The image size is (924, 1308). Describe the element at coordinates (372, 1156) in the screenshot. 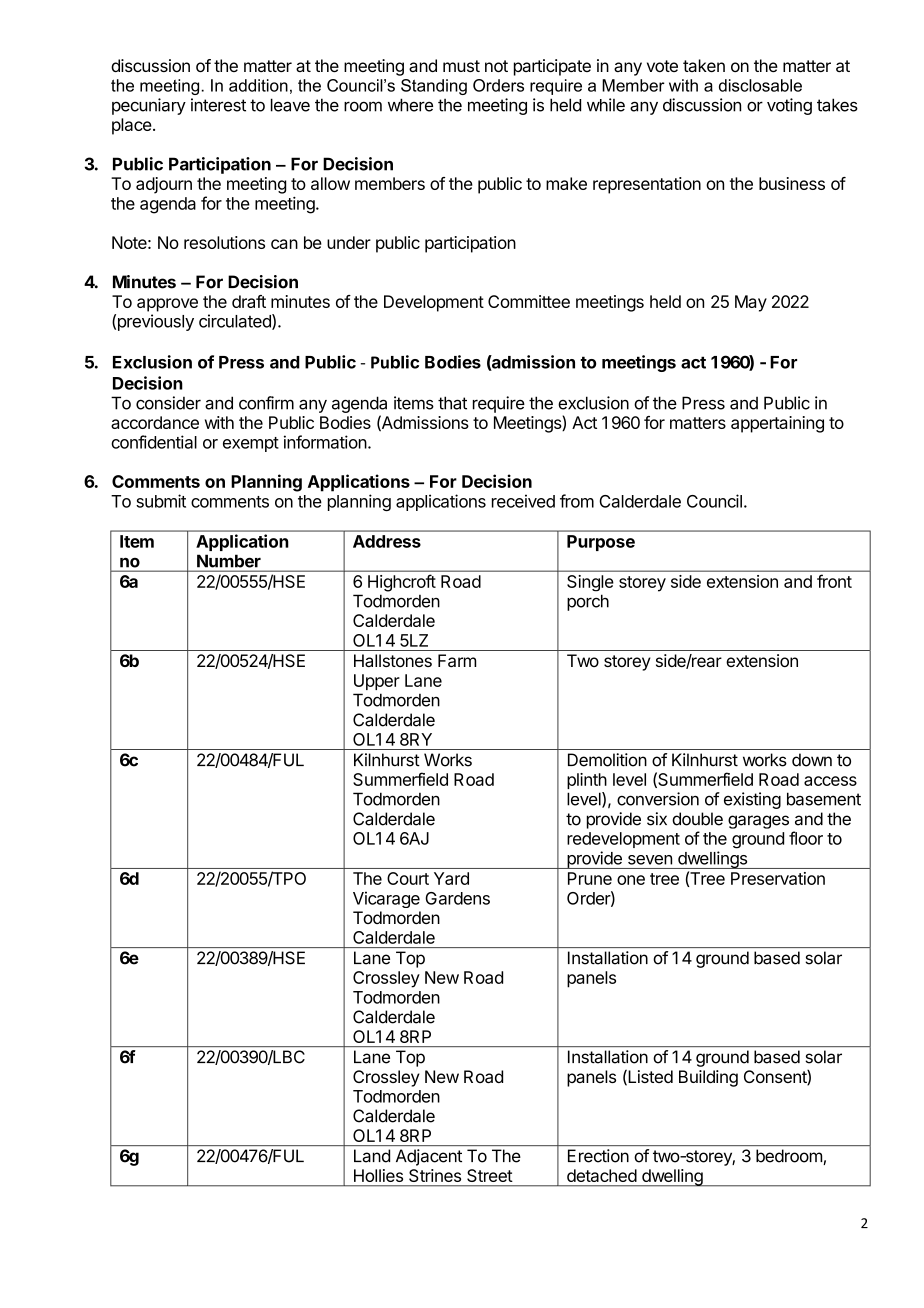

I see `Land` at that location.
